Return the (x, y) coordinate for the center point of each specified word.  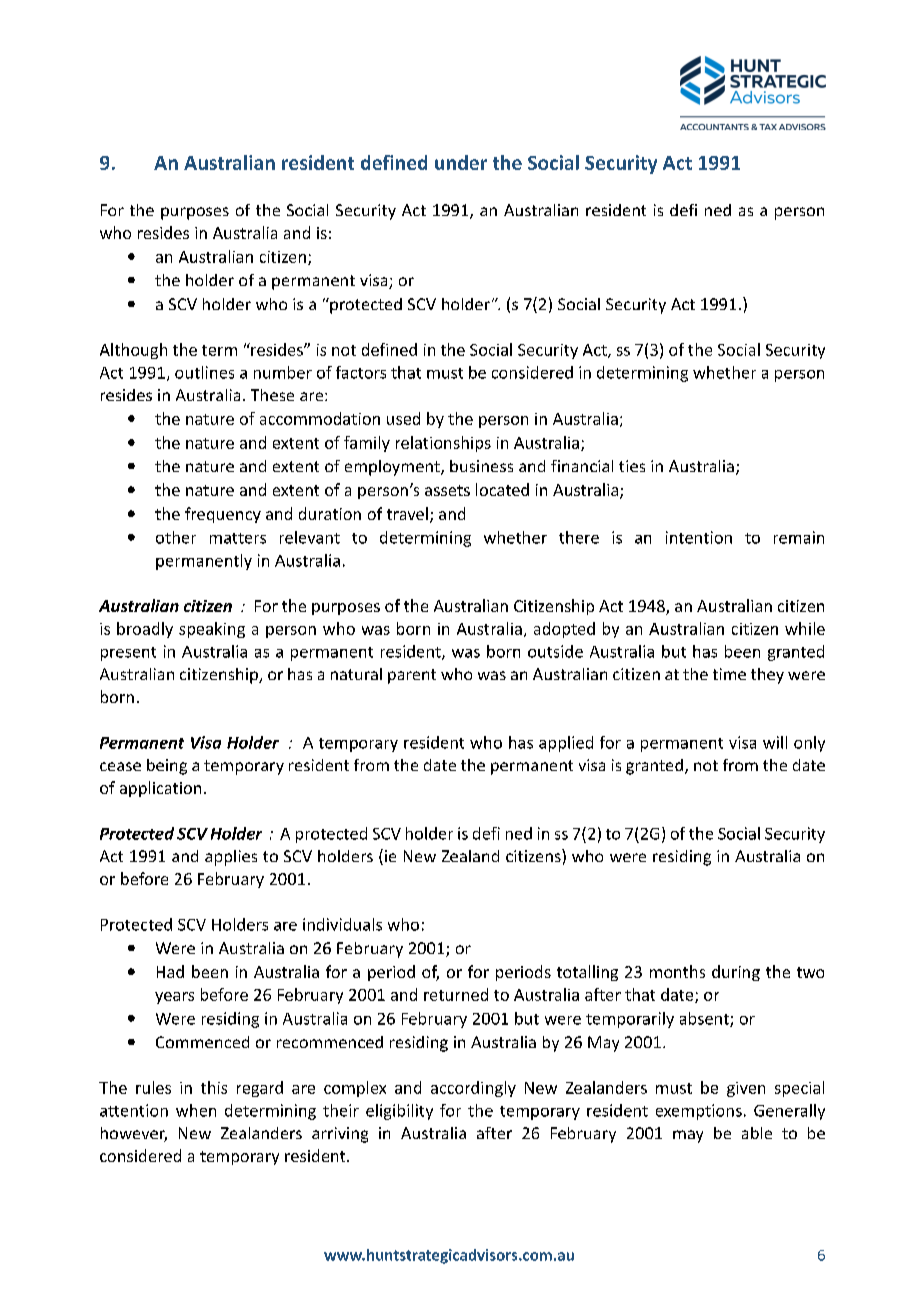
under (461, 162)
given (746, 1089)
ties (632, 466)
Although (133, 351)
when (196, 1110)
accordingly (473, 1089)
